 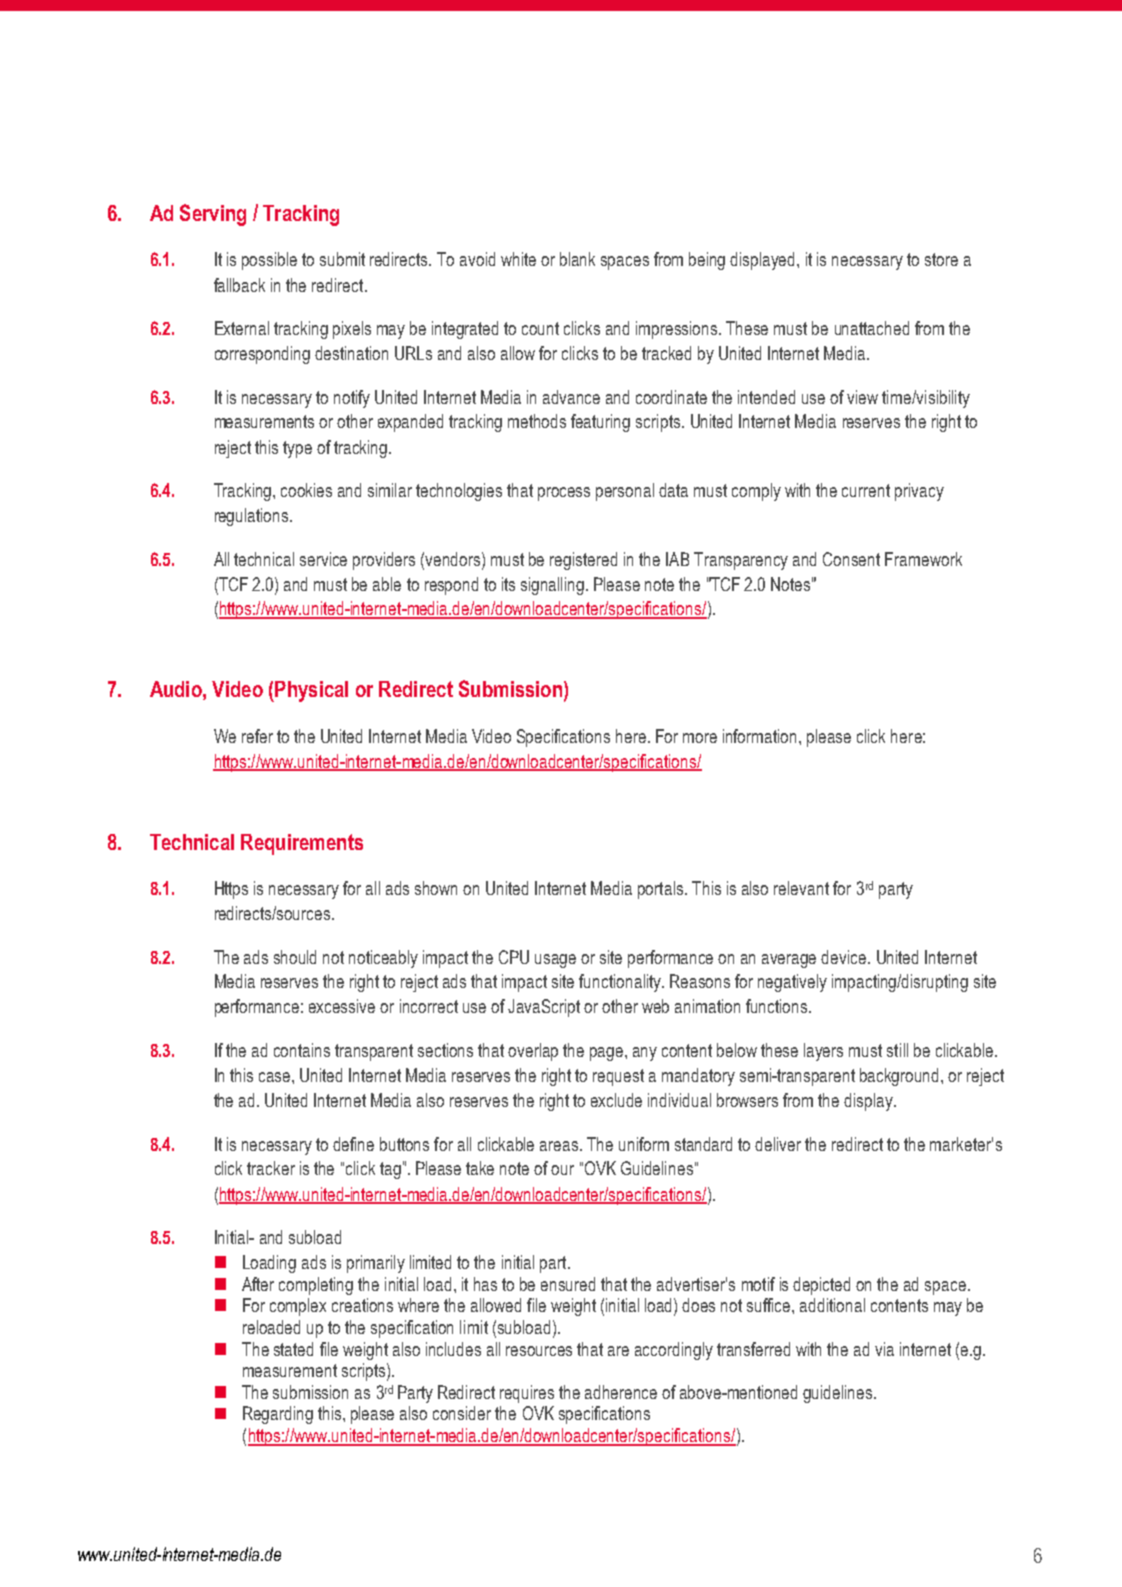 What do you see at coordinates (801, 888) in the screenshot?
I see `relevant` at bounding box center [801, 888].
